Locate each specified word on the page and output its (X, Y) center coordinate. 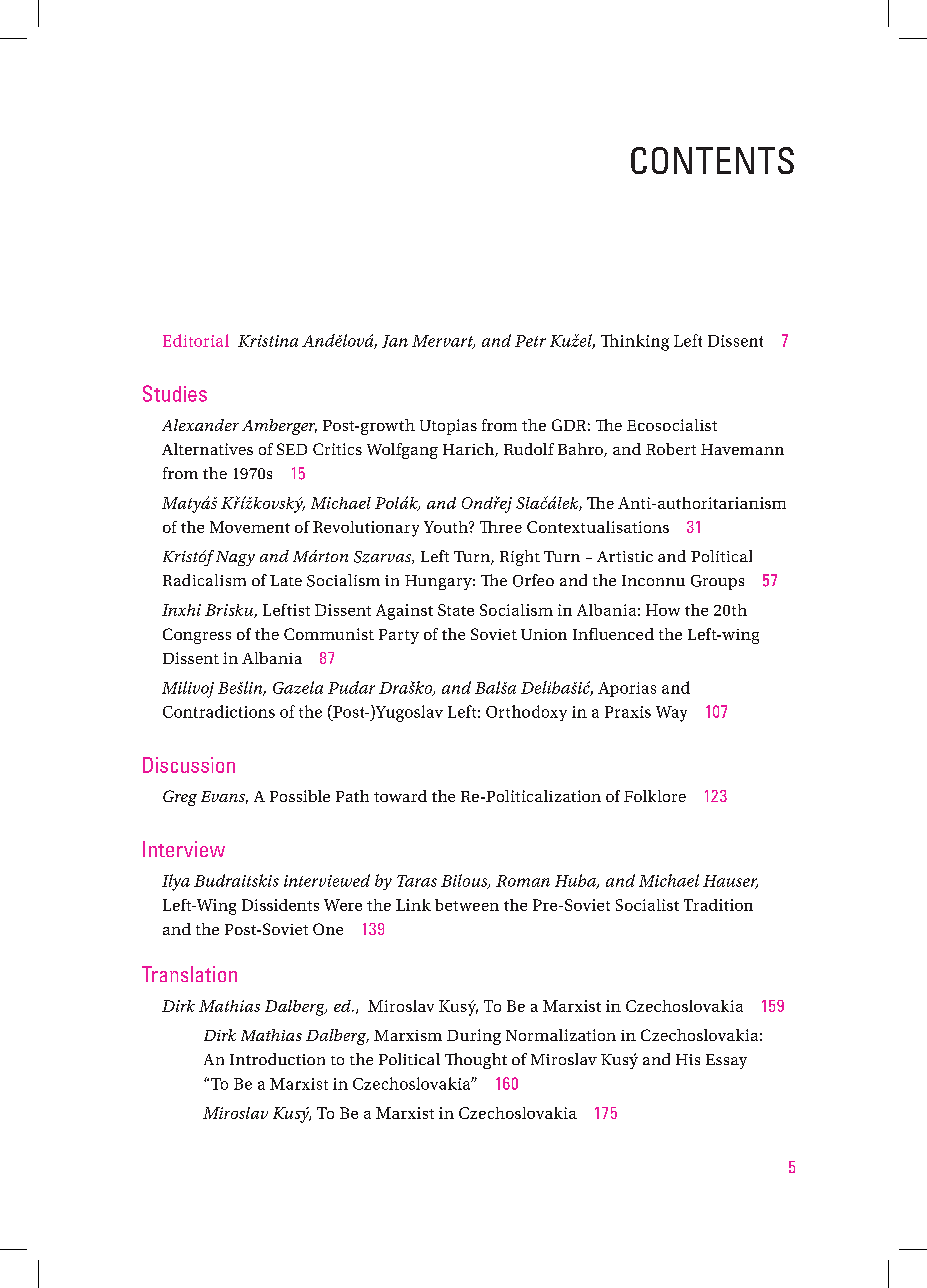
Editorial (196, 340)
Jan (395, 341)
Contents (712, 160)
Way (671, 714)
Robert (671, 449)
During (474, 1037)
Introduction (277, 1059)
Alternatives (207, 449)
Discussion (189, 765)
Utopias (448, 427)
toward (400, 796)
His (688, 1059)
